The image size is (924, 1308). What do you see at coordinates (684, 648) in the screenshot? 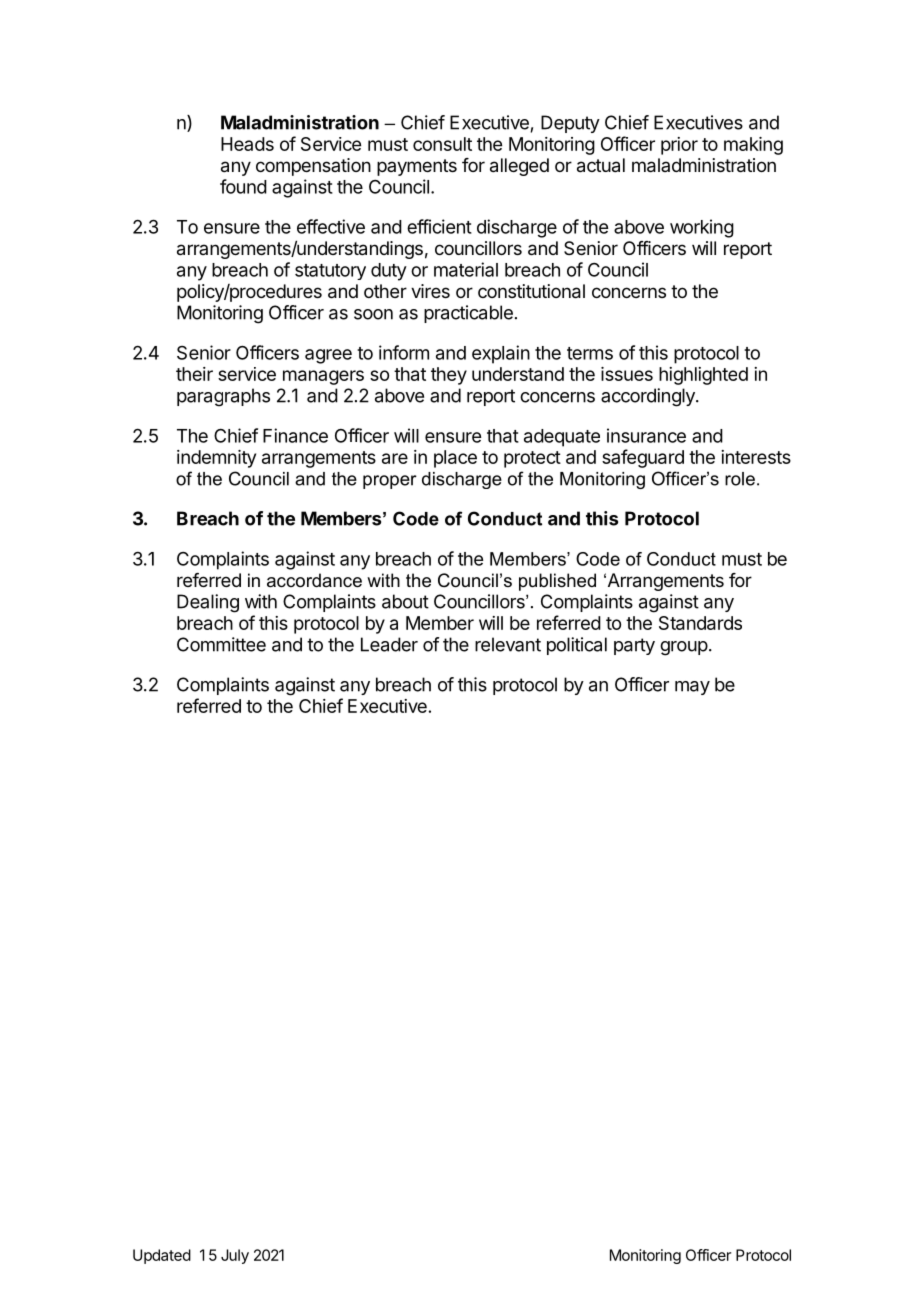
I see `group` at bounding box center [684, 648].
